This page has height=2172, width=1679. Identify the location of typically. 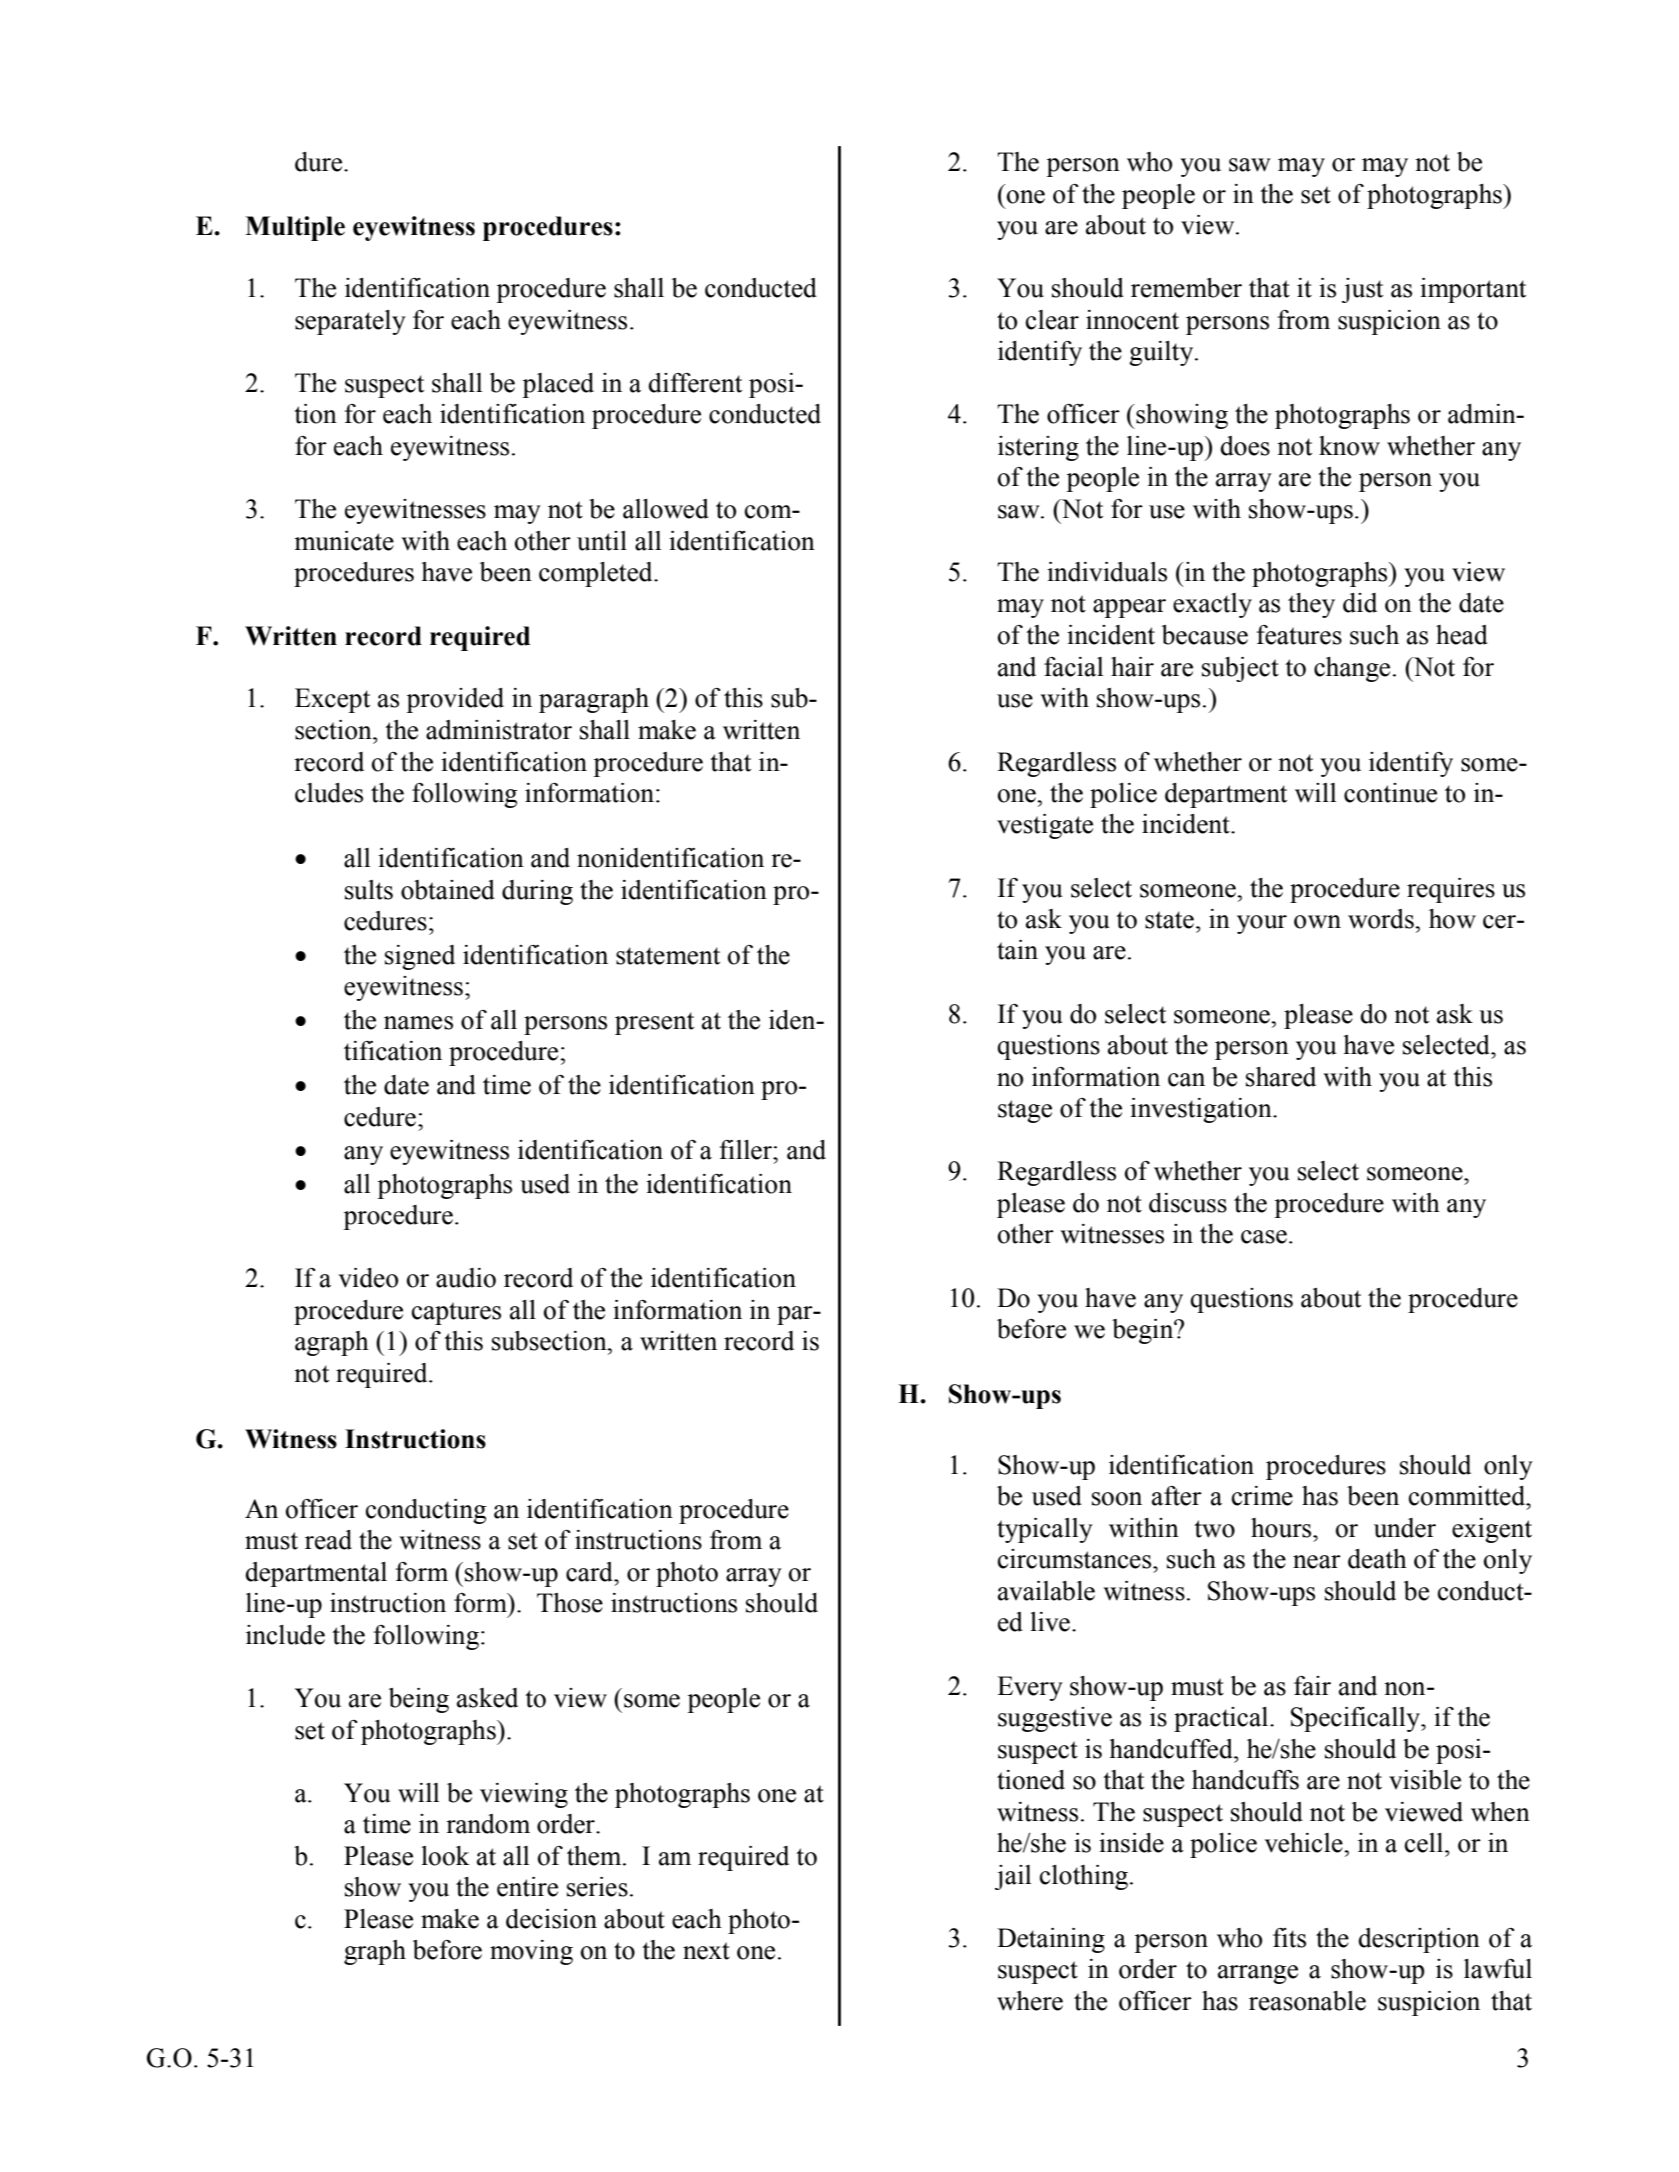
(1045, 1530).
